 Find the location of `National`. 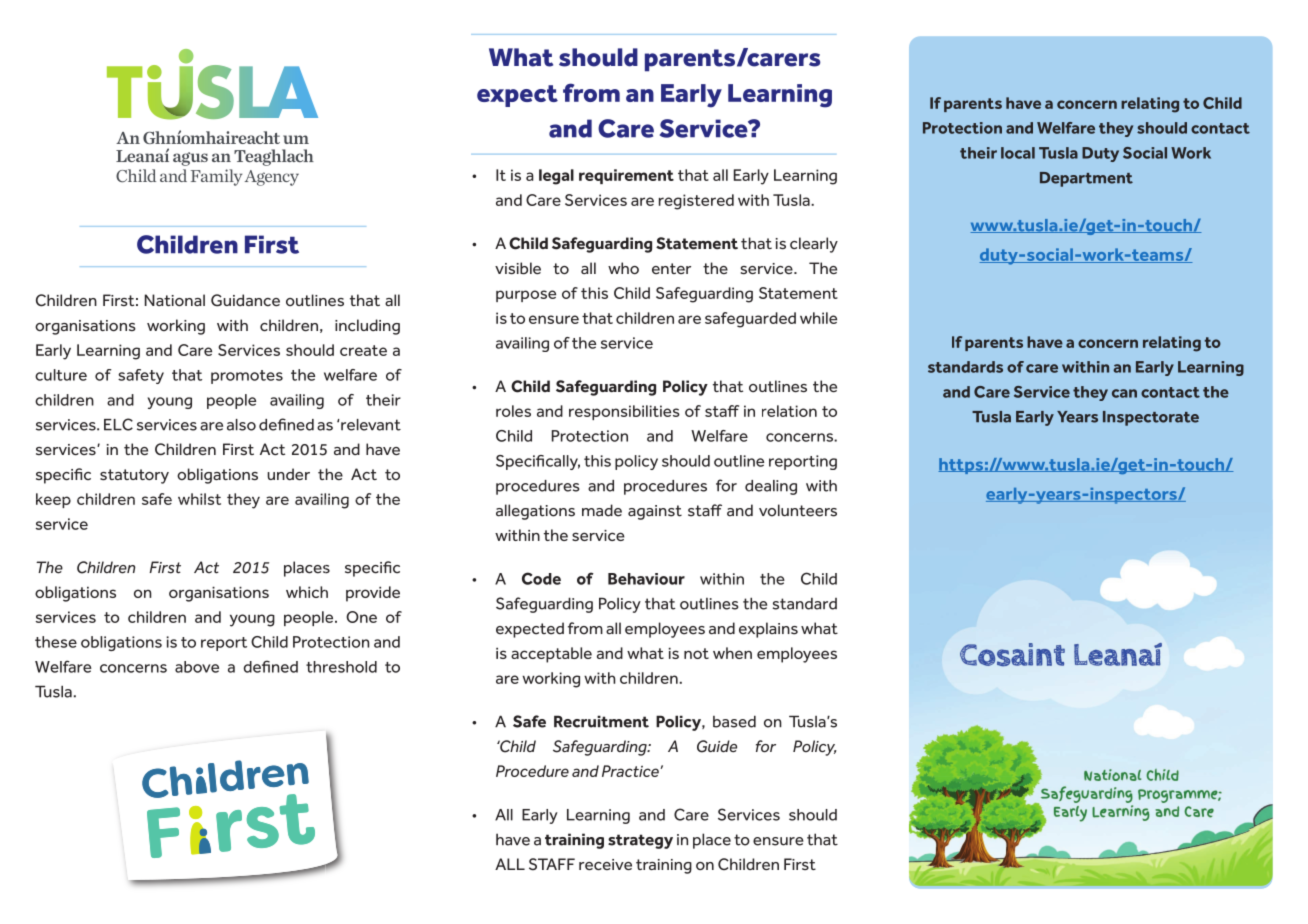

National is located at coordinates (175, 300).
